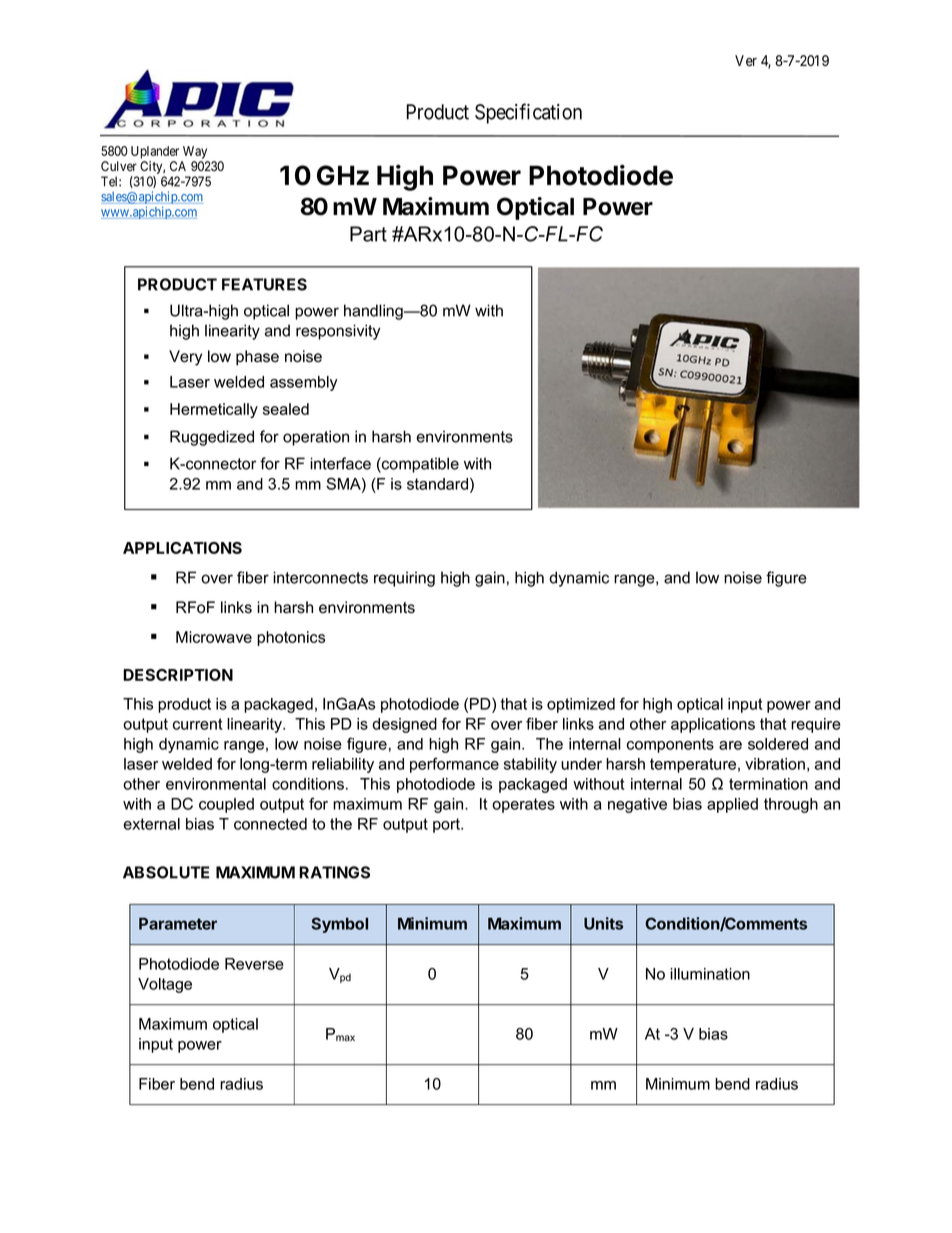 Image resolution: width=952 pixels, height=1233 pixels. Describe the element at coordinates (404, 579) in the screenshot. I see `requiring` at that location.
